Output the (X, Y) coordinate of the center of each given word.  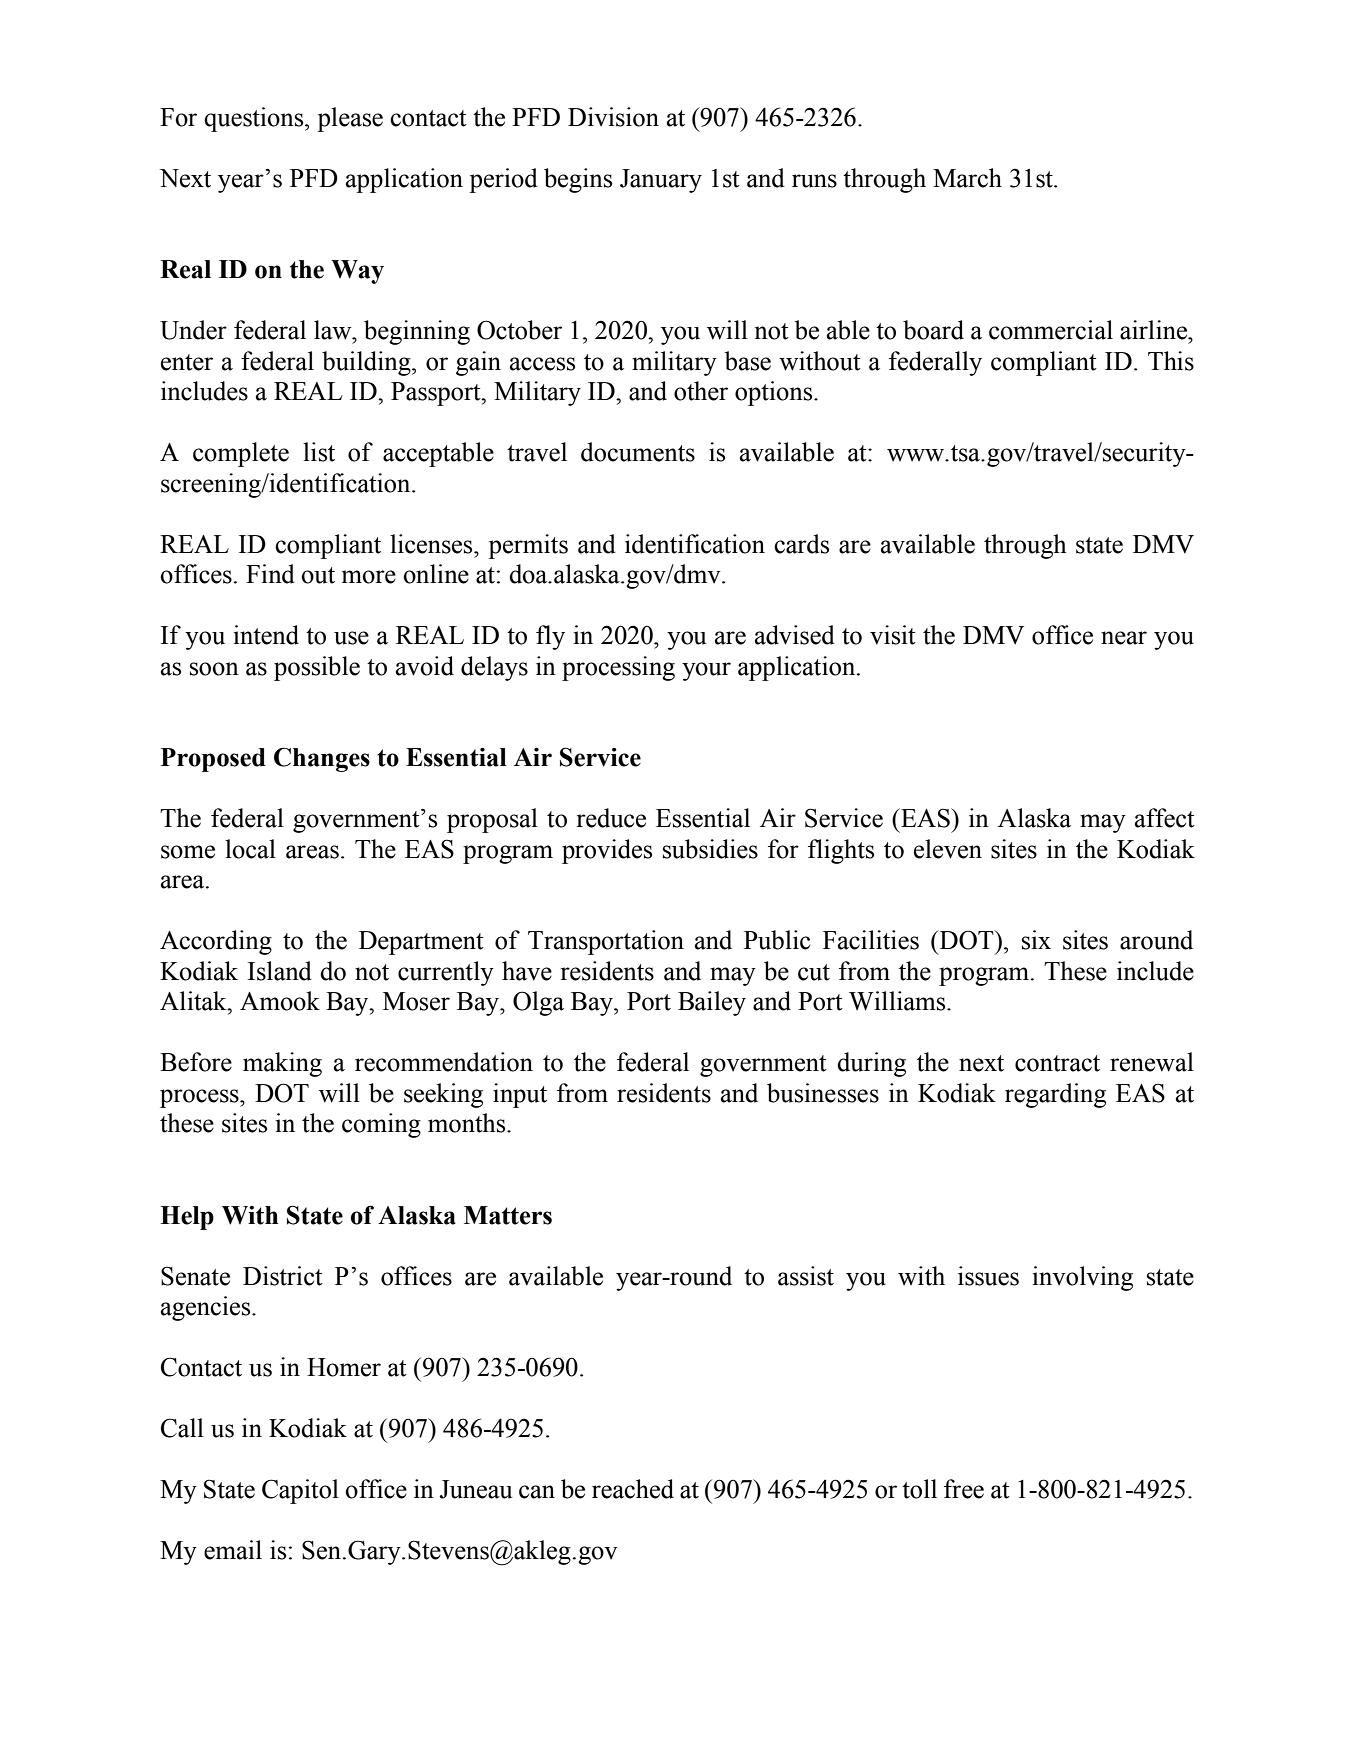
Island (280, 971)
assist (806, 1276)
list (319, 452)
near (1124, 638)
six (1036, 940)
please (350, 119)
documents (638, 452)
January (661, 181)
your (706, 671)
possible (317, 668)
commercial (1051, 330)
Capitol (300, 1491)
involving (1082, 1278)
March (967, 178)
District (283, 1276)
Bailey (712, 1003)
